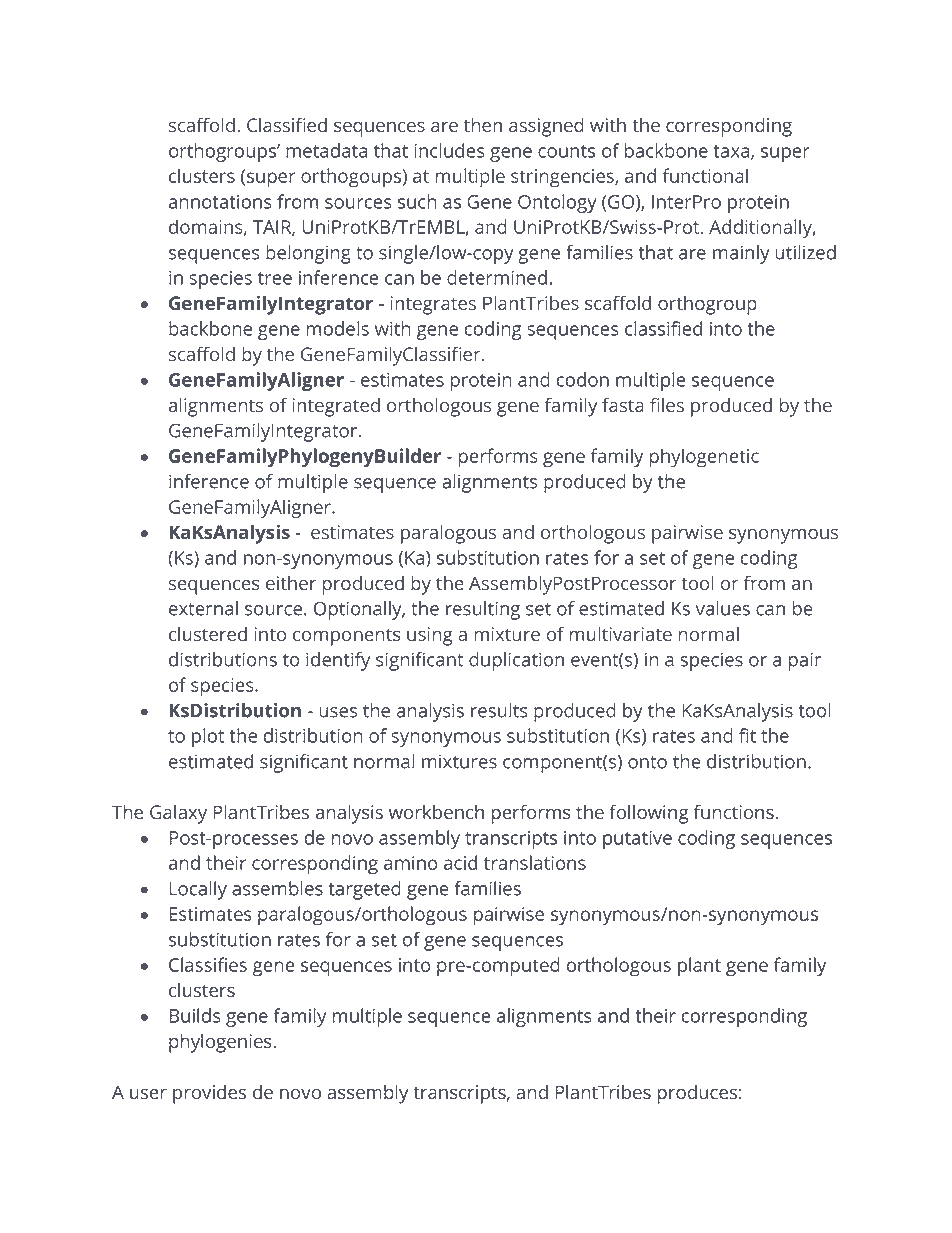 The height and width of the screenshot is (1233, 952). Describe the element at coordinates (221, 1043) in the screenshot. I see `phylogenies` at that location.
